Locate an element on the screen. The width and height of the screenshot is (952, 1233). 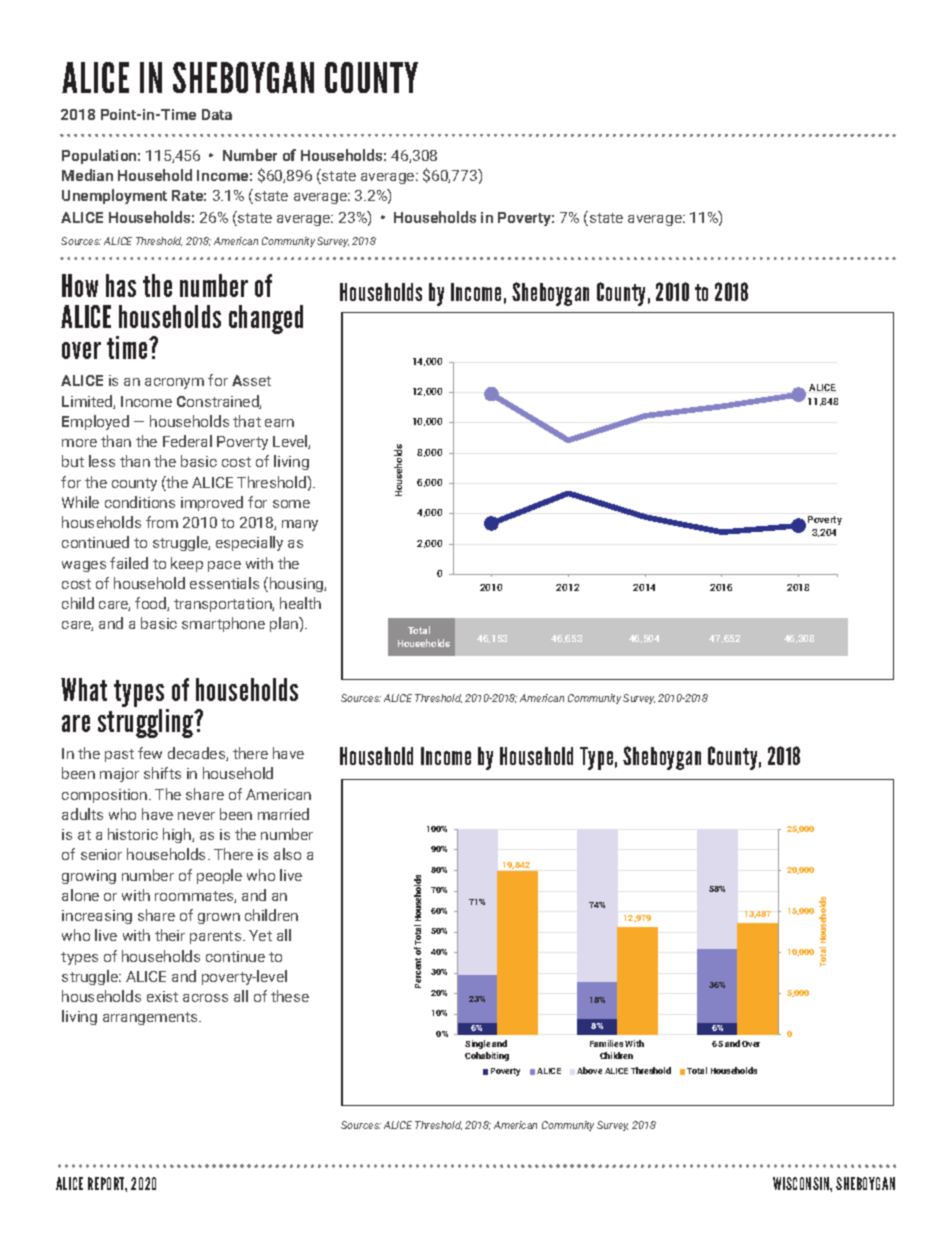
What is located at coordinates (84, 689).
